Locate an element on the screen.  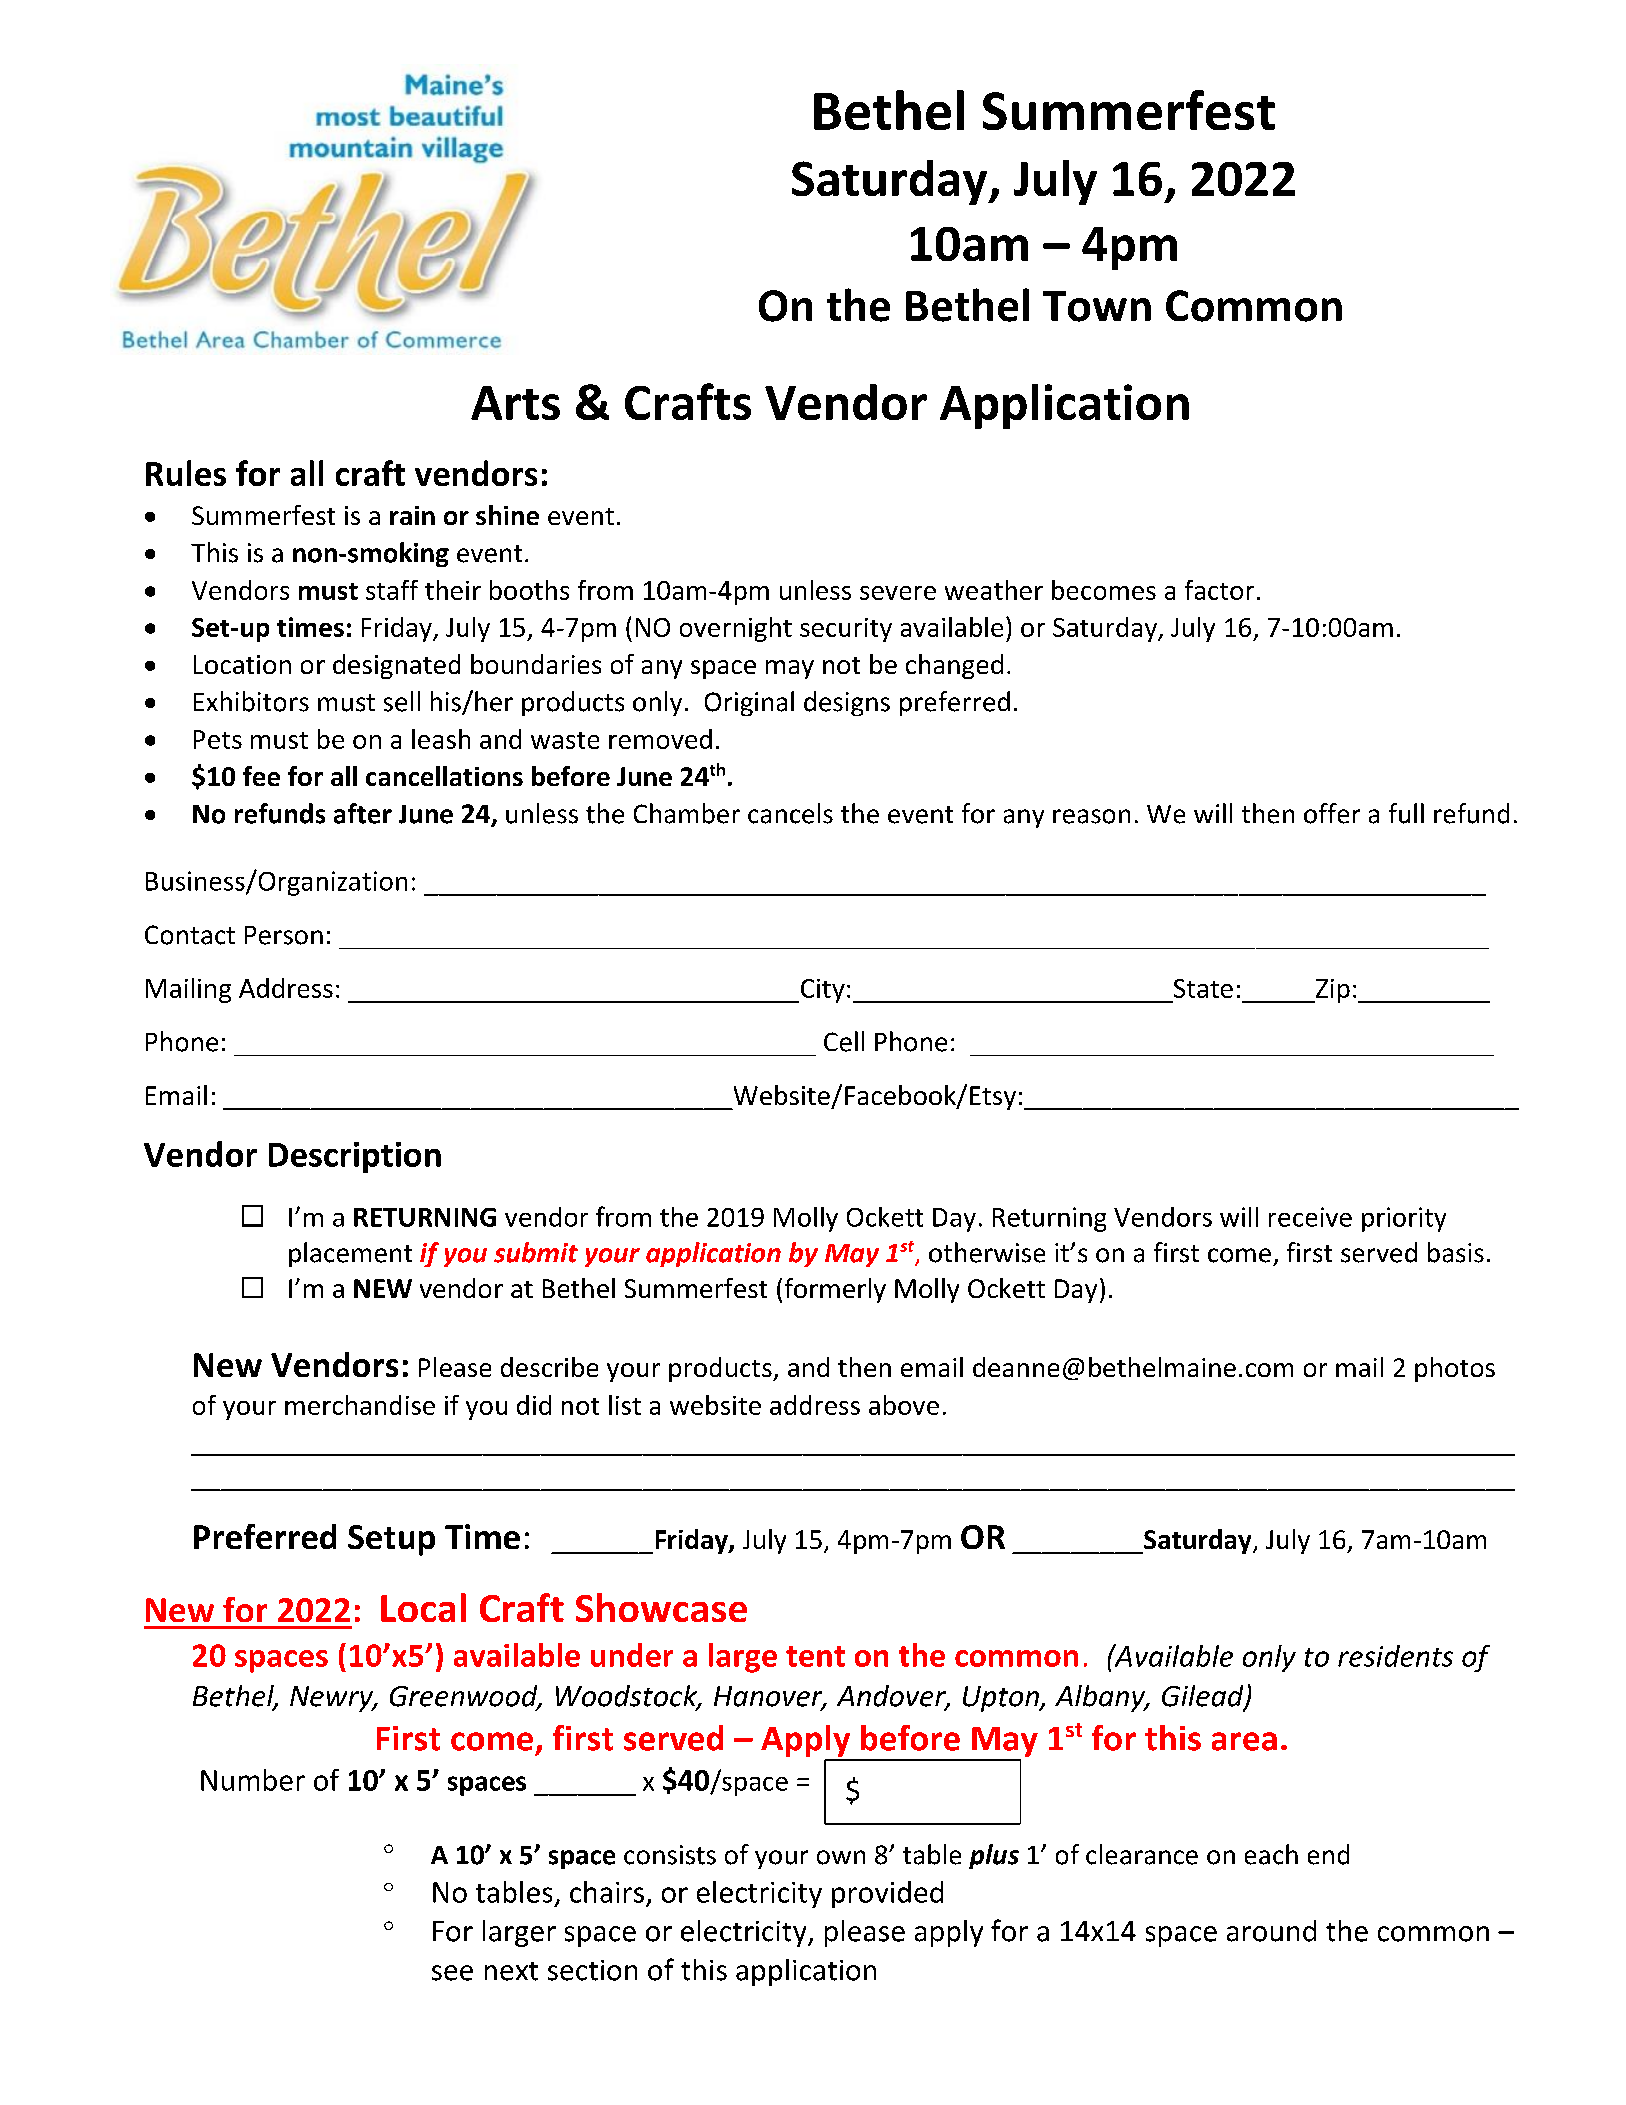
receive is located at coordinates (1310, 1217).
